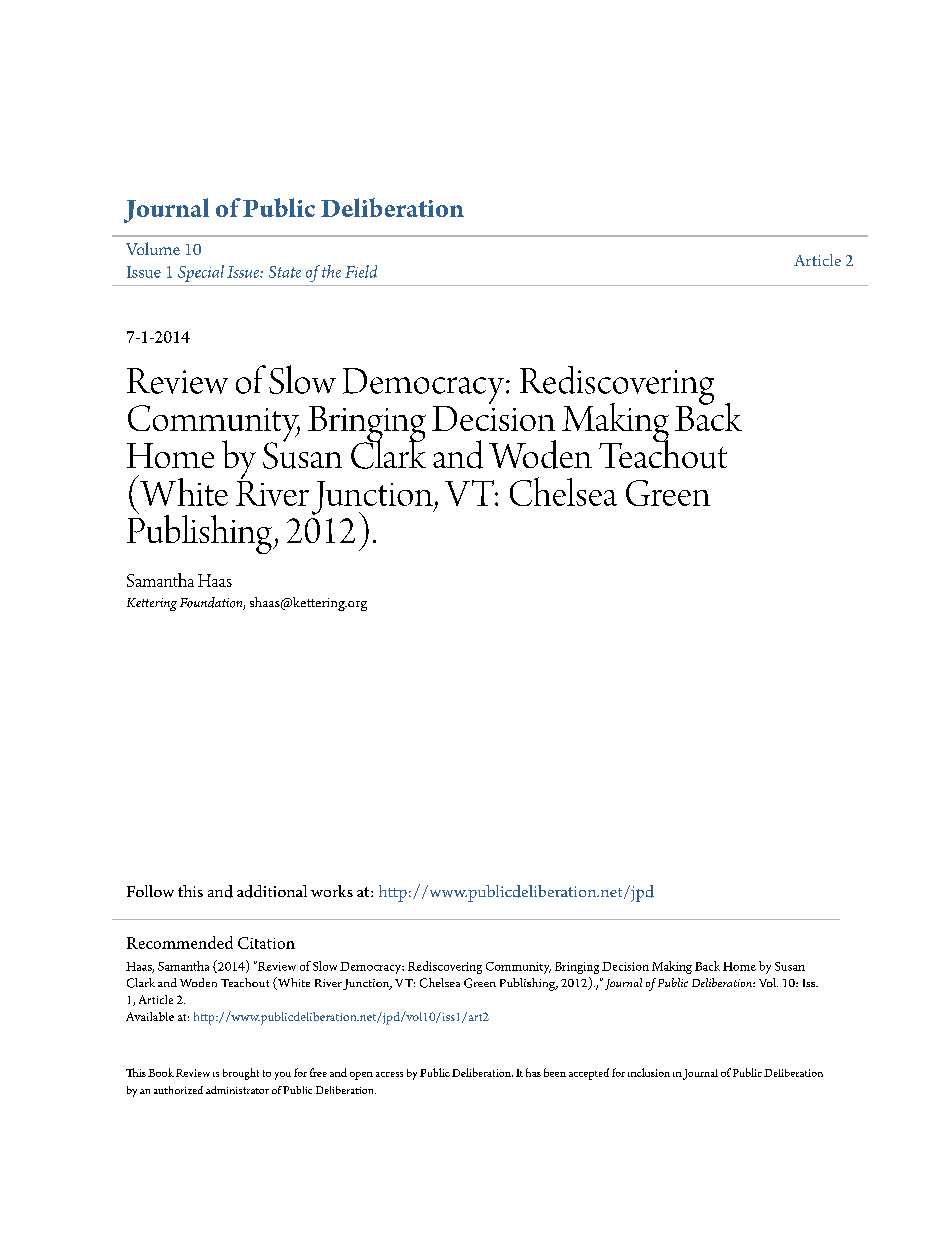 The width and height of the screenshot is (952, 1233). I want to click on additional, so click(272, 891).
